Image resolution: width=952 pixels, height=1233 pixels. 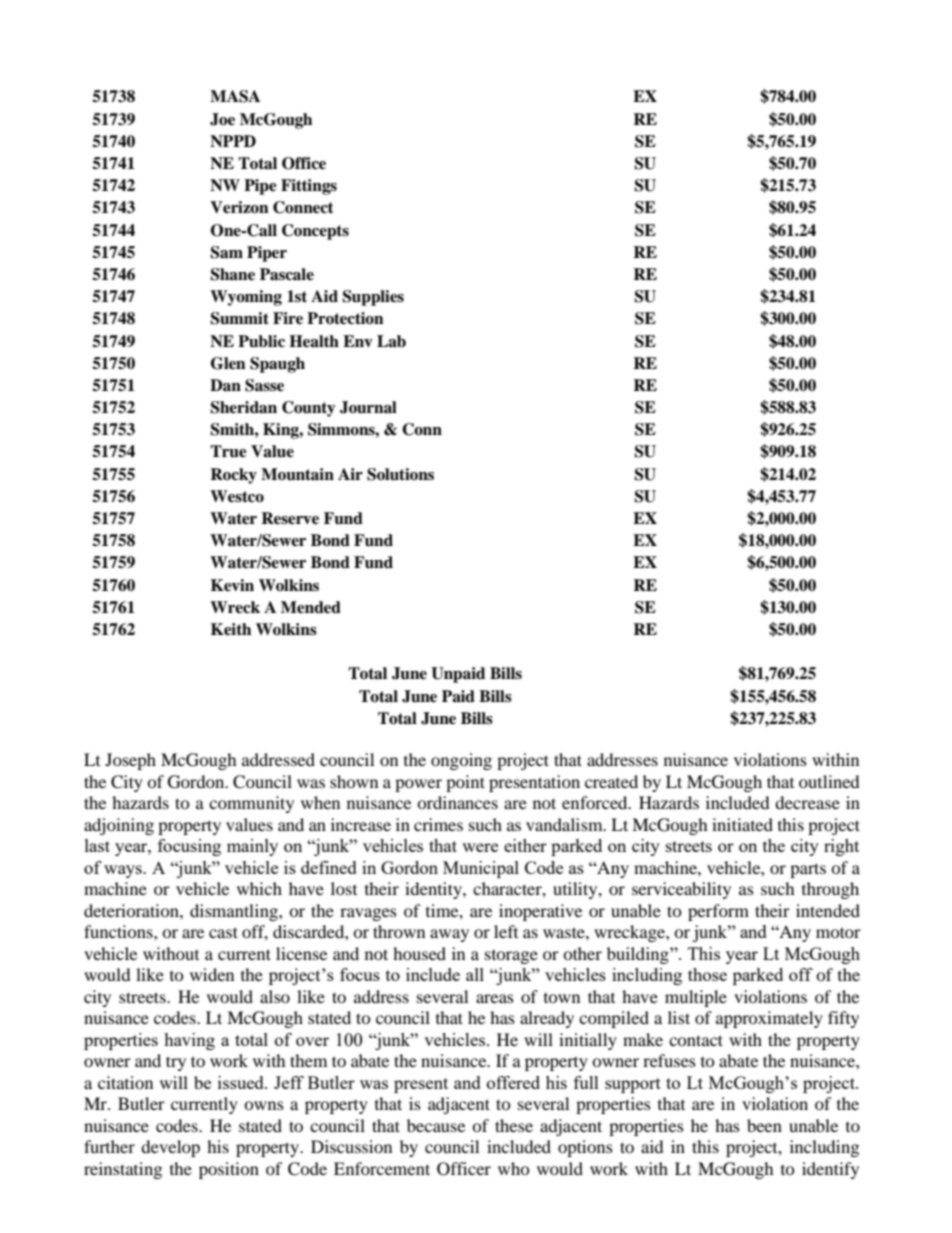 What do you see at coordinates (222, 119) in the page?
I see `Joe` at bounding box center [222, 119].
